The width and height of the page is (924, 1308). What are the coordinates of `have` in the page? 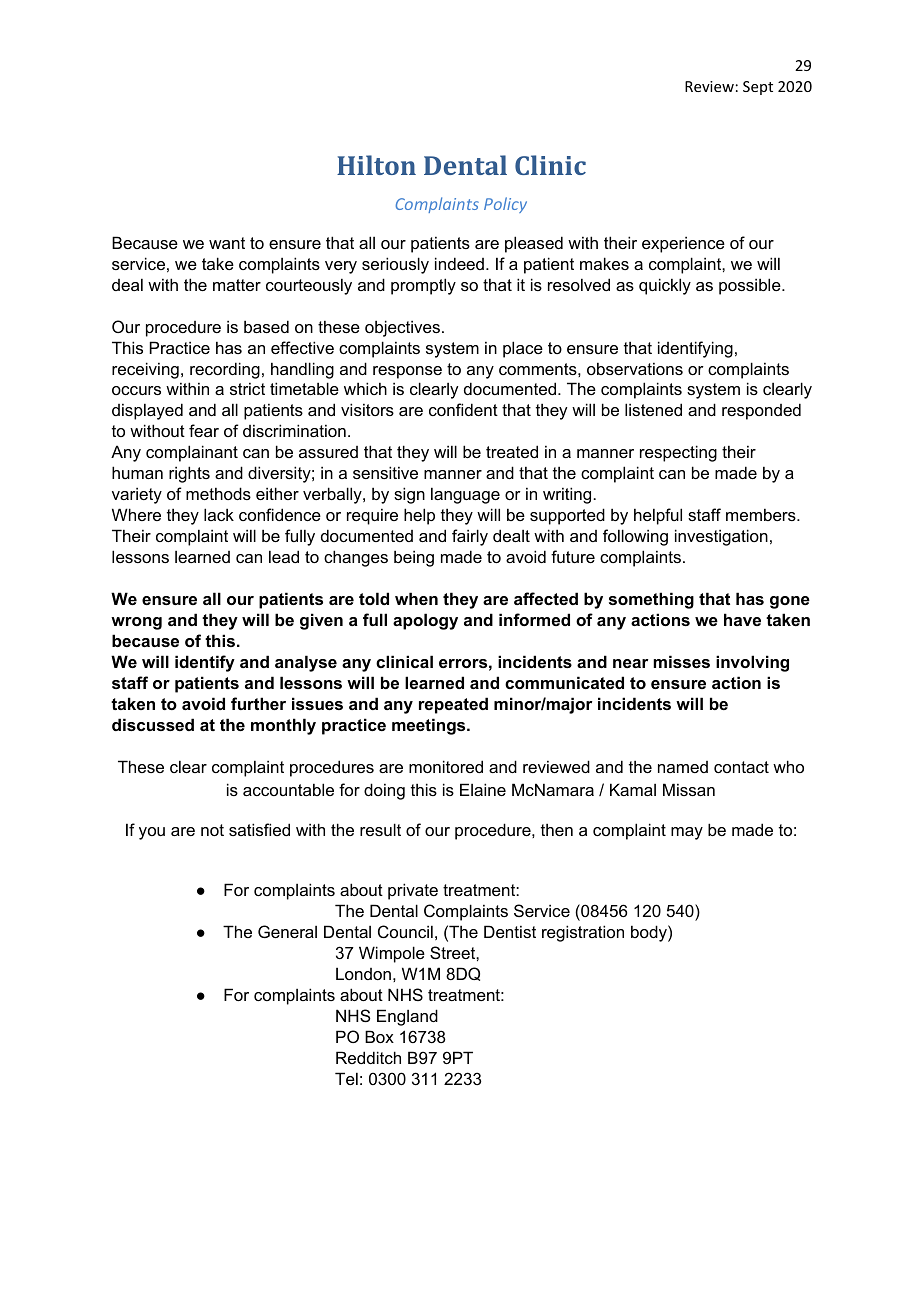 It's located at (742, 619).
